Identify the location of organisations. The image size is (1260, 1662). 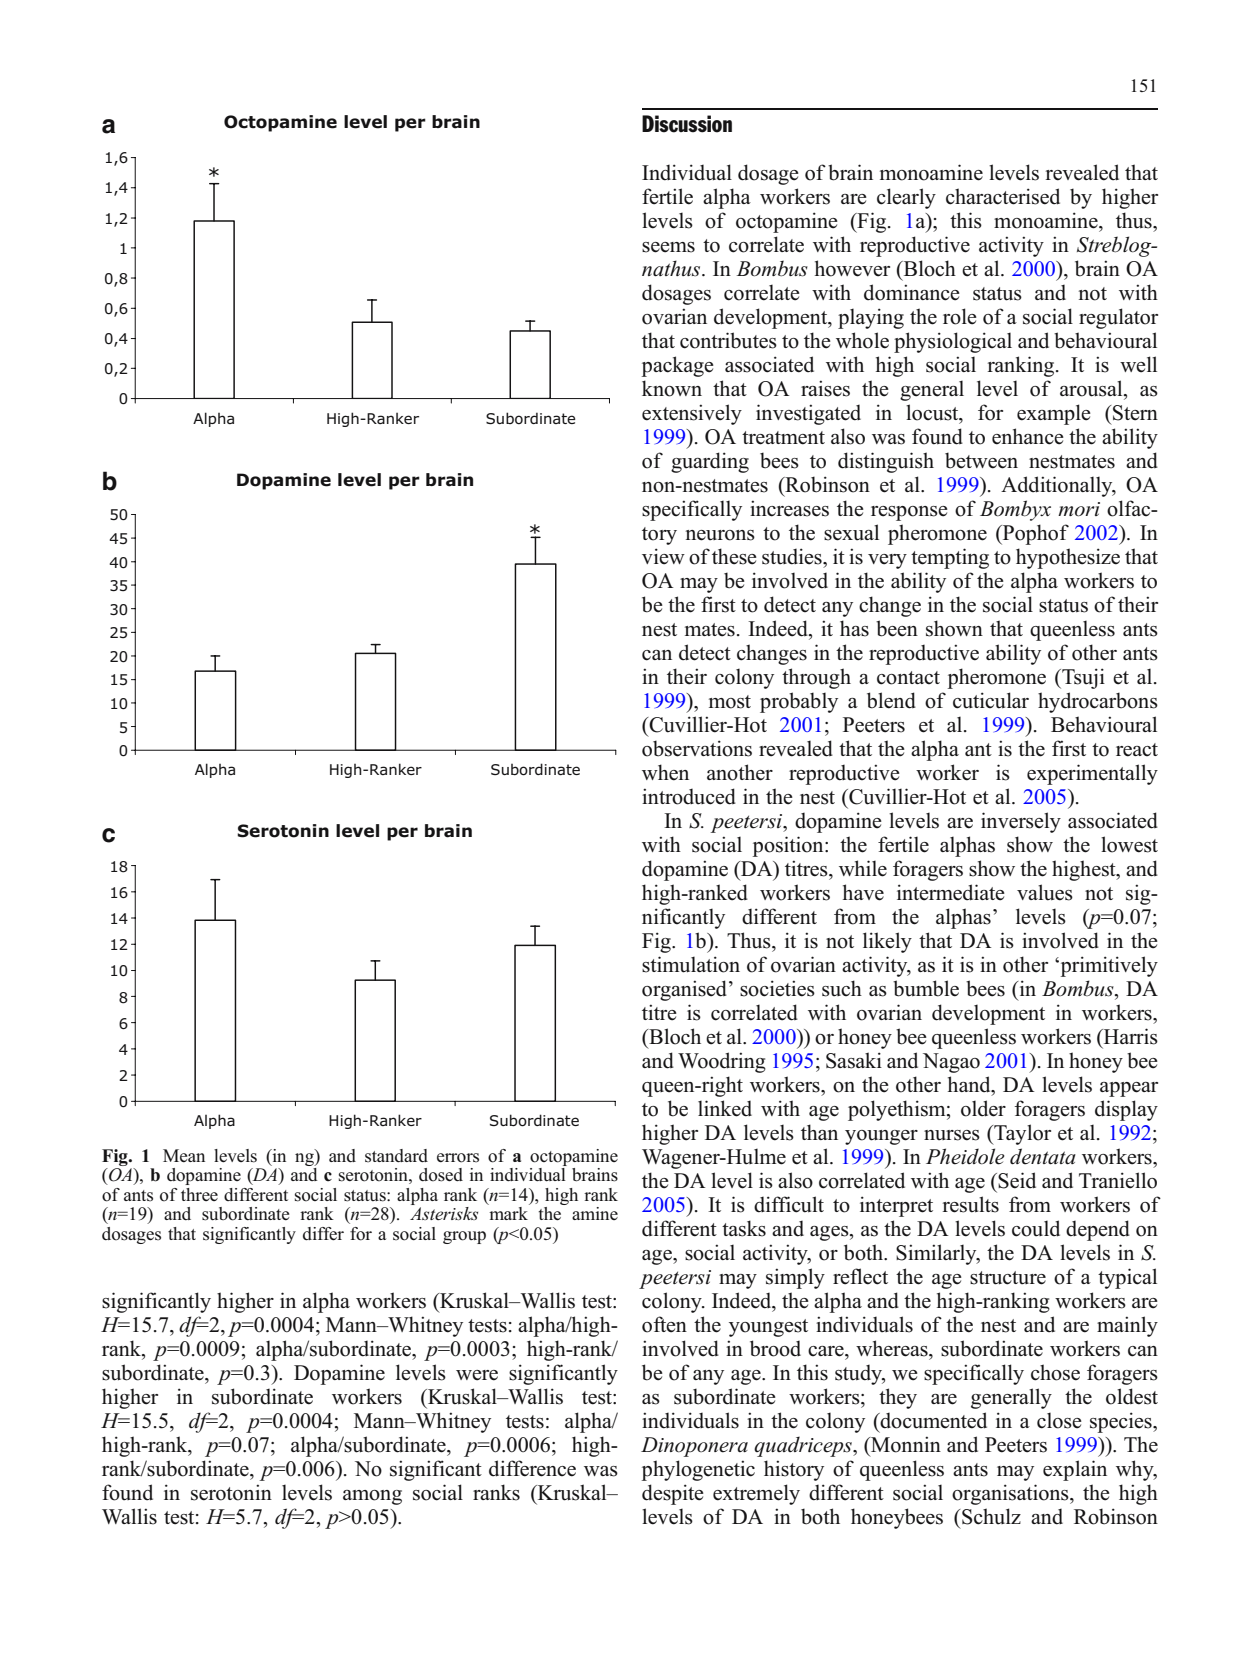
(1011, 1494).
